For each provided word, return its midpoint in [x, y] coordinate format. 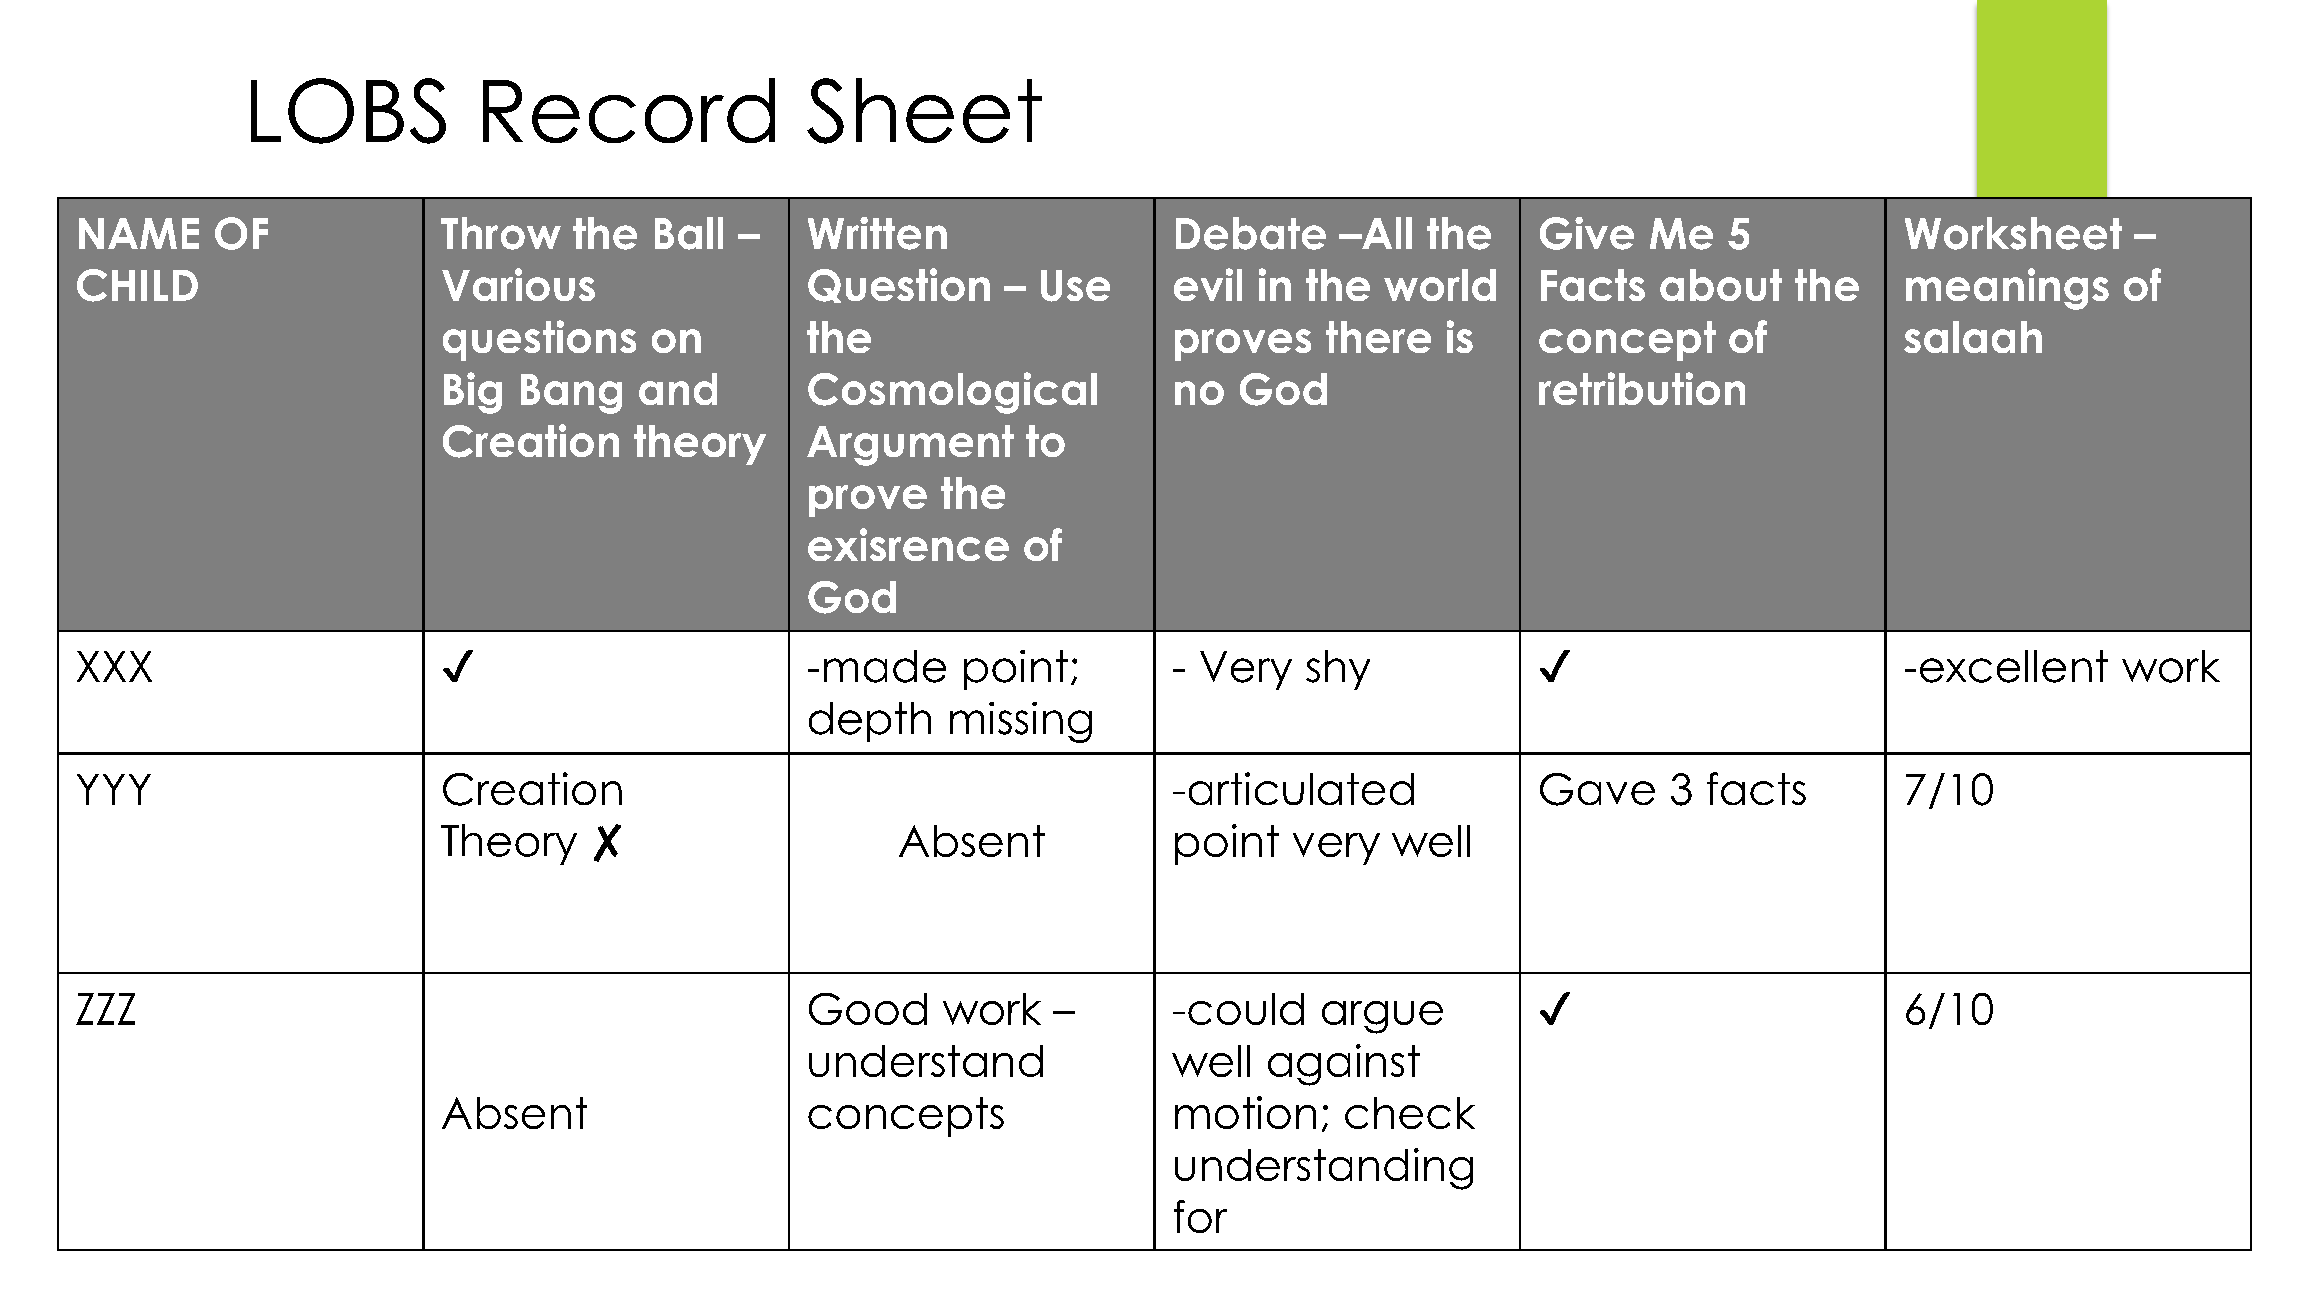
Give [1587, 233]
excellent [2014, 666]
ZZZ [105, 1009]
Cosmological [952, 393]
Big [473, 393]
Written [877, 233]
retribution [1642, 388]
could [1246, 1009]
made [885, 666]
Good [868, 1009]
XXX [114, 666]
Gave [1597, 789]
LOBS [348, 111]
